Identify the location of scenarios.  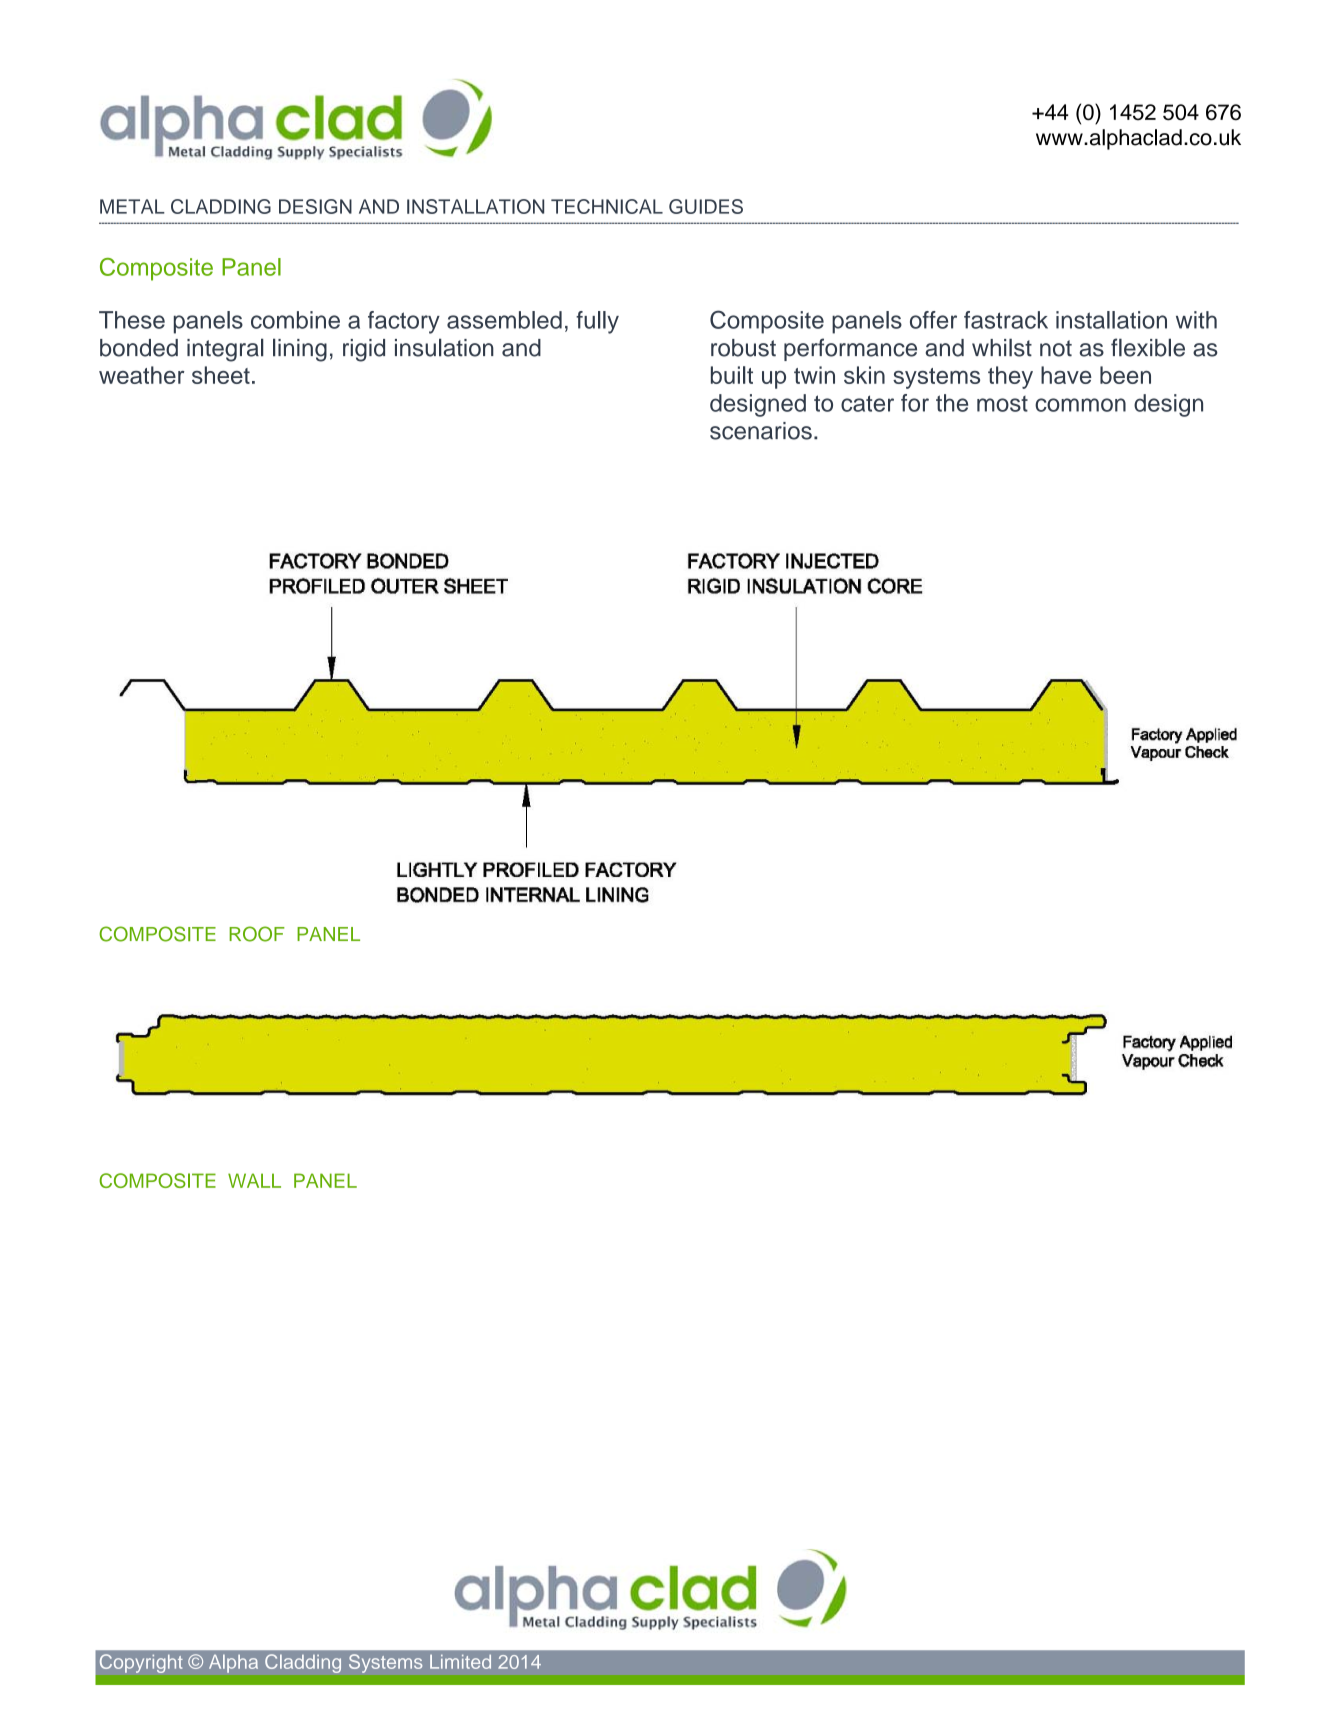
(761, 431).
